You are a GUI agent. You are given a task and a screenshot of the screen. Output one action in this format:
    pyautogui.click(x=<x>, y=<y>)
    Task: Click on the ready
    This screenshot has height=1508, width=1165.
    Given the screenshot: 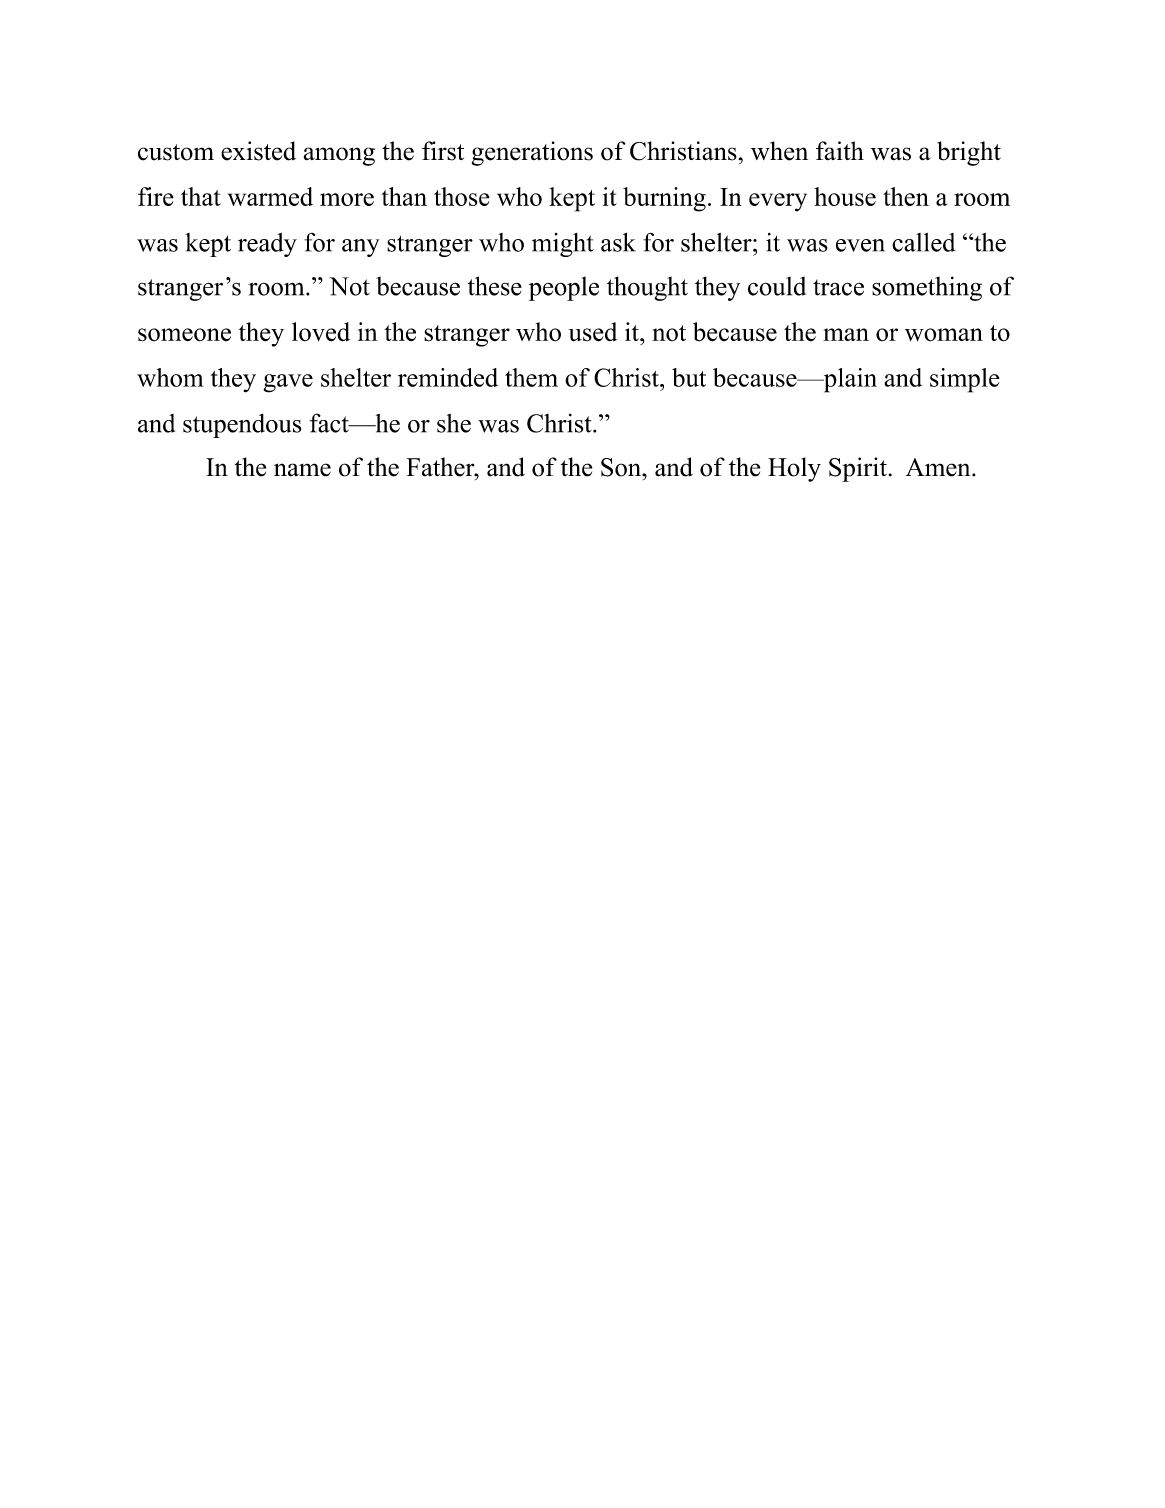 What is the action you would take?
    pyautogui.click(x=267, y=245)
